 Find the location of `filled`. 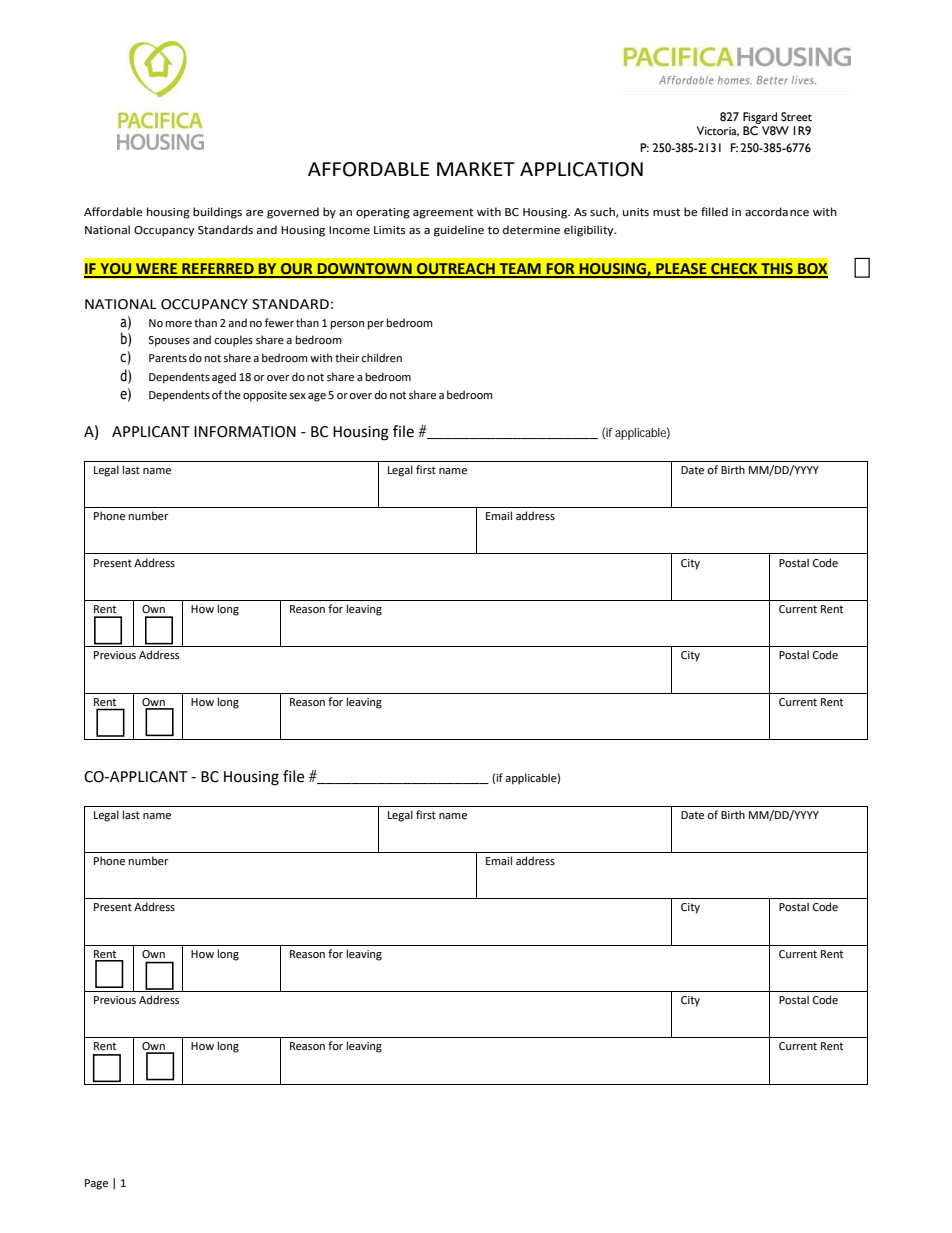

filled is located at coordinates (714, 211).
